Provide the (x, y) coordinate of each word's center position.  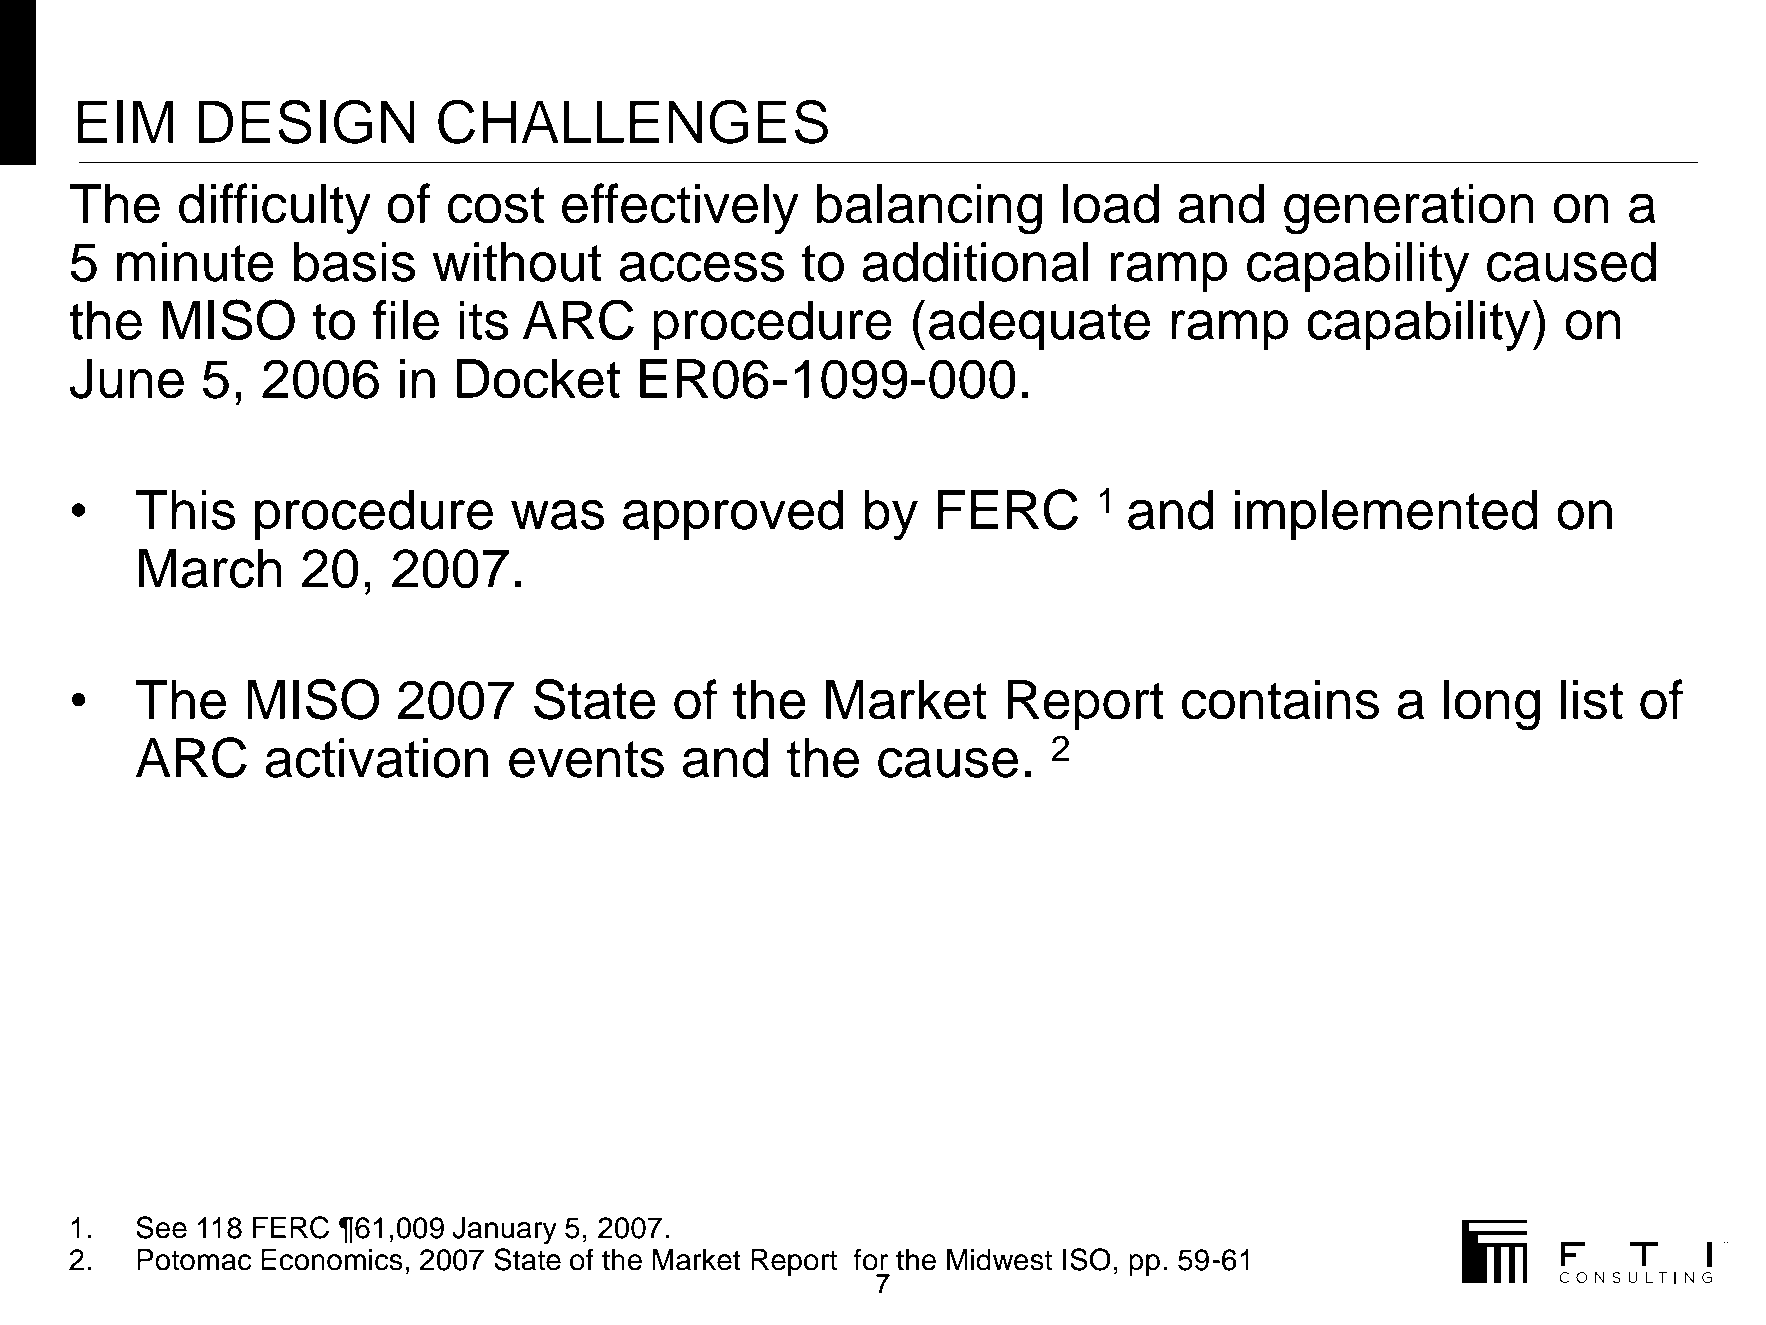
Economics (332, 1260)
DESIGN (306, 121)
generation (1409, 209)
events (586, 759)
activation (377, 758)
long (1492, 705)
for (870, 1259)
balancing (929, 209)
